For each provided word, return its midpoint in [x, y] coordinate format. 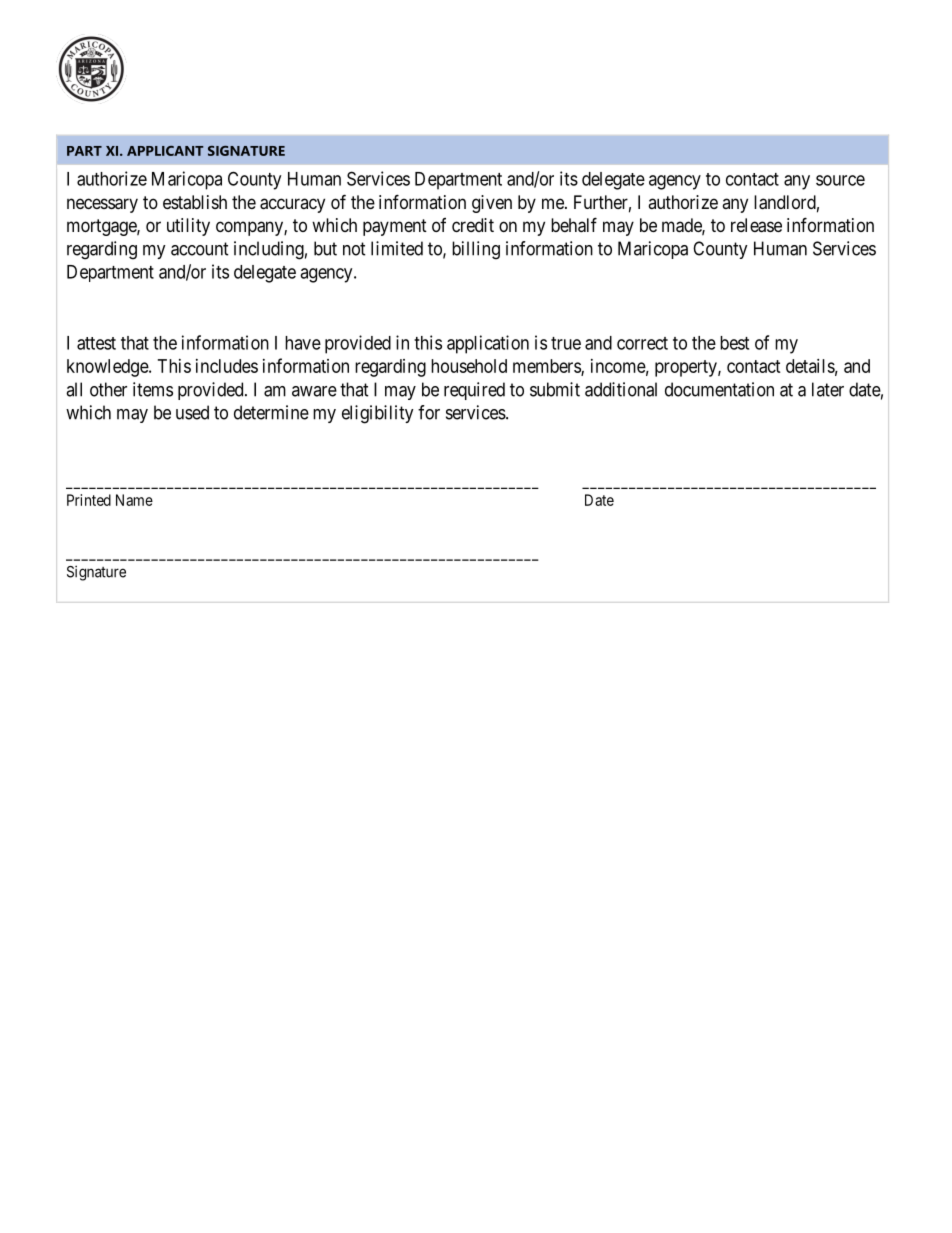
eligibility [378, 414]
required [474, 391]
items [153, 389]
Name [134, 500]
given [492, 204]
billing [476, 250]
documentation [719, 389]
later [828, 389]
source [840, 180]
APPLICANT [165, 151]
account [200, 249]
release [756, 225]
